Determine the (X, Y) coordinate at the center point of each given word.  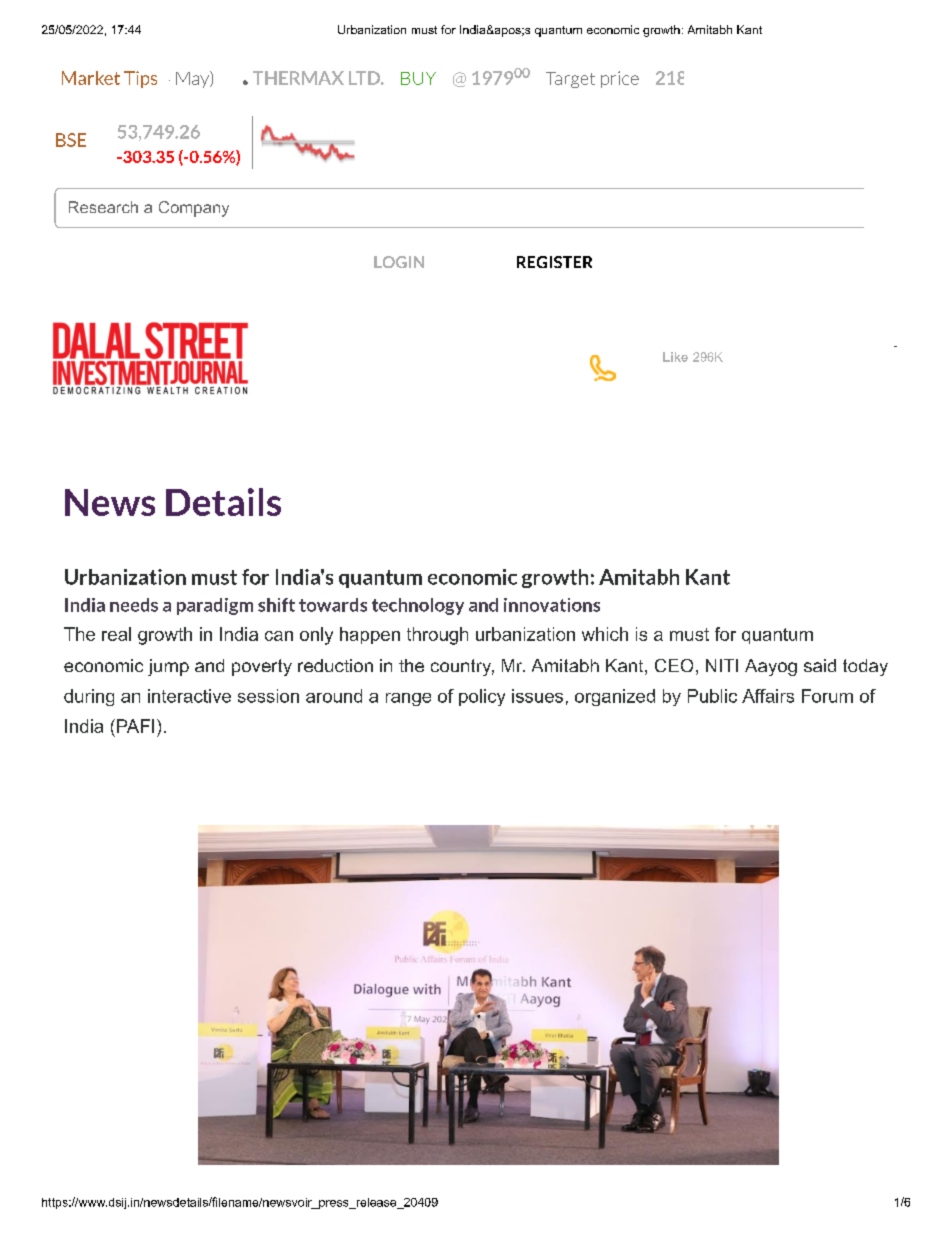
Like (675, 357)
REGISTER (554, 262)
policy (482, 697)
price (620, 79)
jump (168, 667)
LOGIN (399, 262)
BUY (418, 78)
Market (91, 78)
